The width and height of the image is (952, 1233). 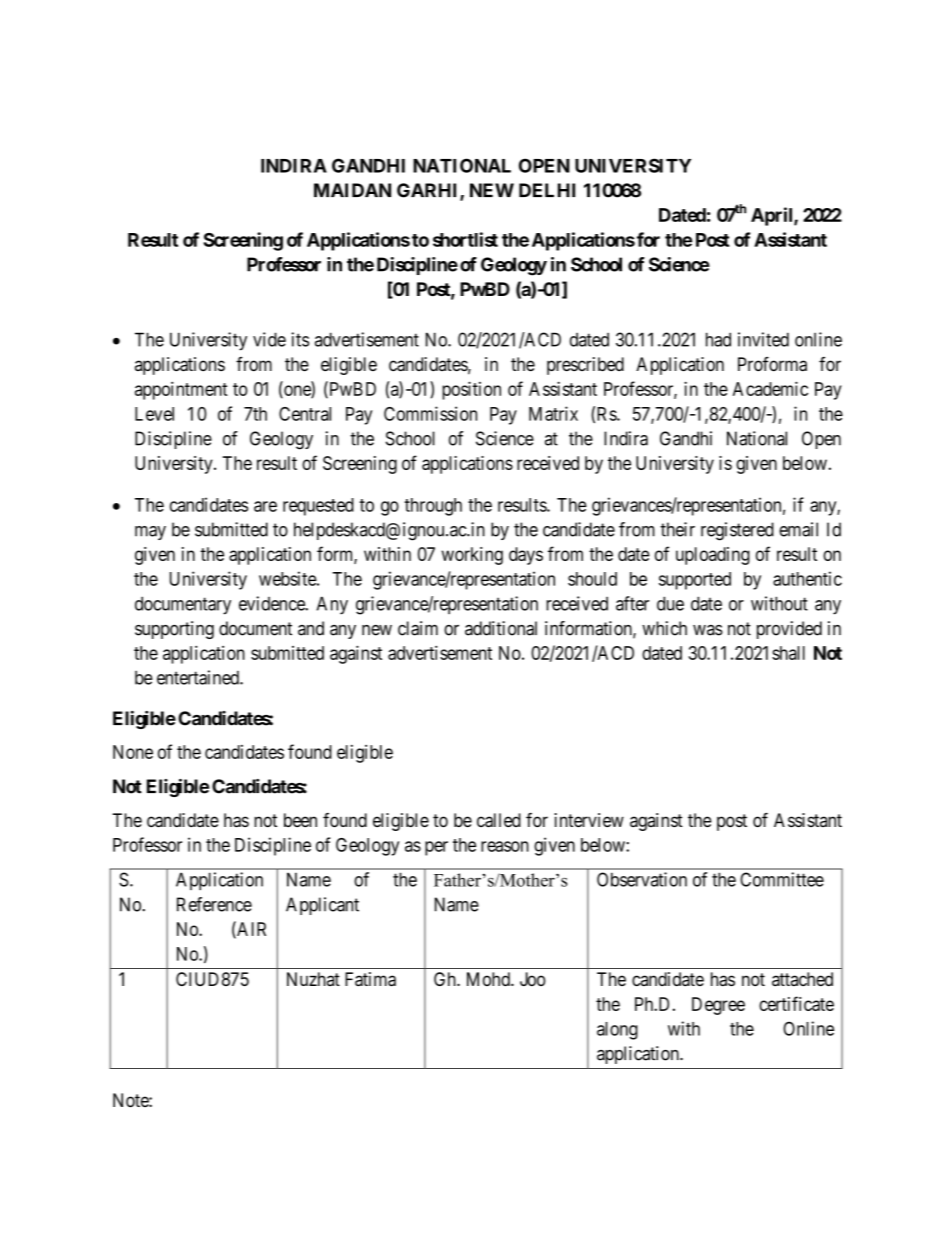 What do you see at coordinates (708, 630) in the image?
I see `was` at bounding box center [708, 630].
